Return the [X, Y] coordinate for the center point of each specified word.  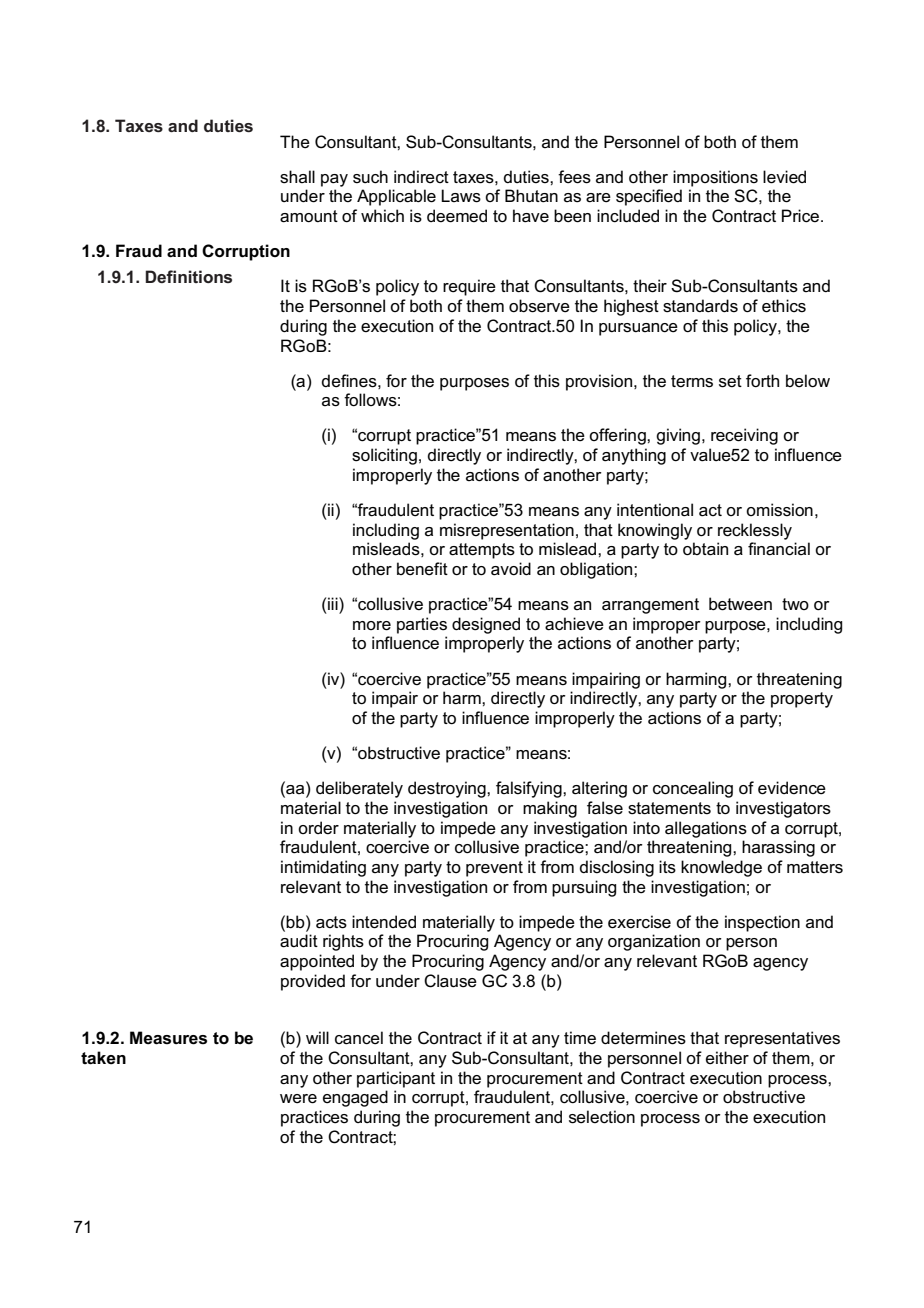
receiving [744, 436]
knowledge [721, 868]
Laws [461, 196]
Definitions [188, 276]
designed [486, 625]
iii [334, 603]
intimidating [323, 868]
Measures [168, 1038]
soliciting [384, 456]
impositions [715, 178]
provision [600, 382]
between [740, 604]
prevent [494, 869]
